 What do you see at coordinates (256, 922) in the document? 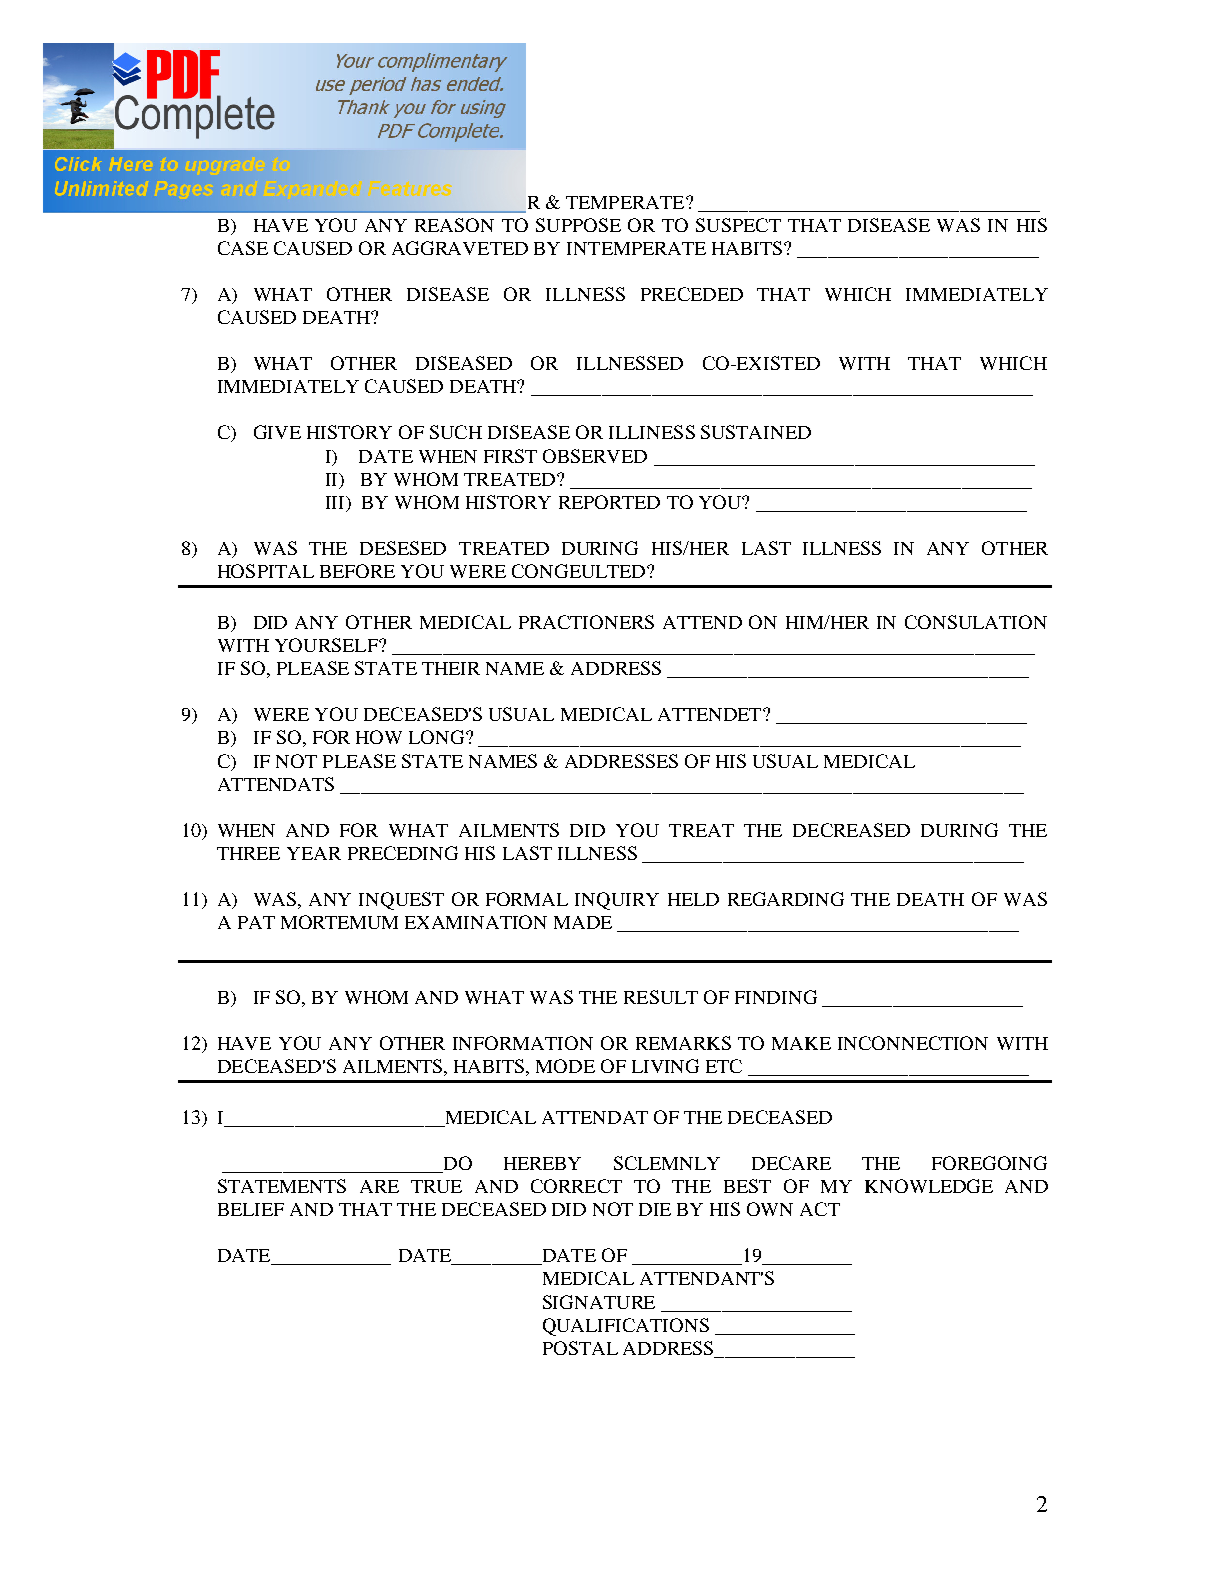
I see `PAT` at bounding box center [256, 922].
